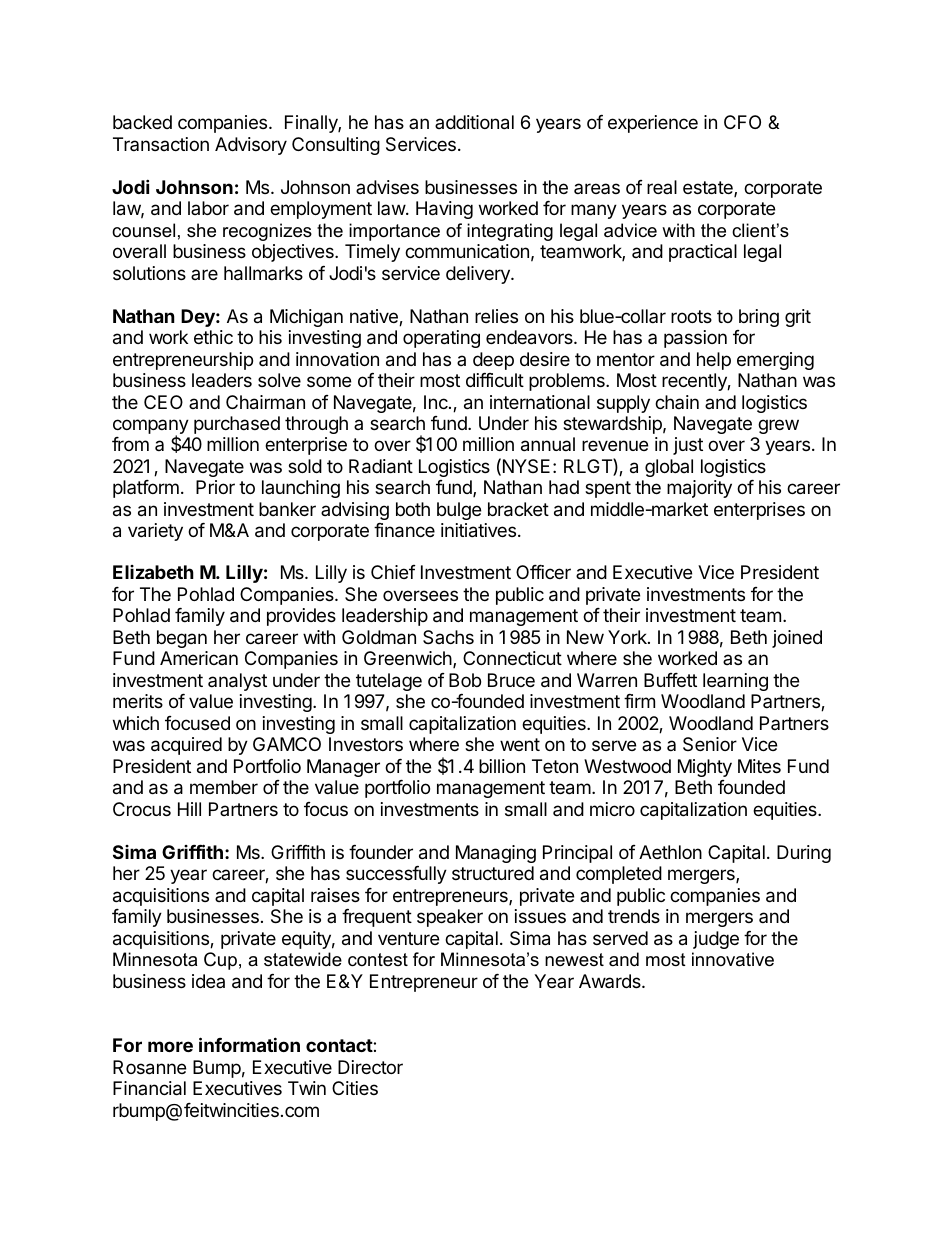 The width and height of the page is (952, 1233). Describe the element at coordinates (249, 1044) in the page. I see `information` at that location.
